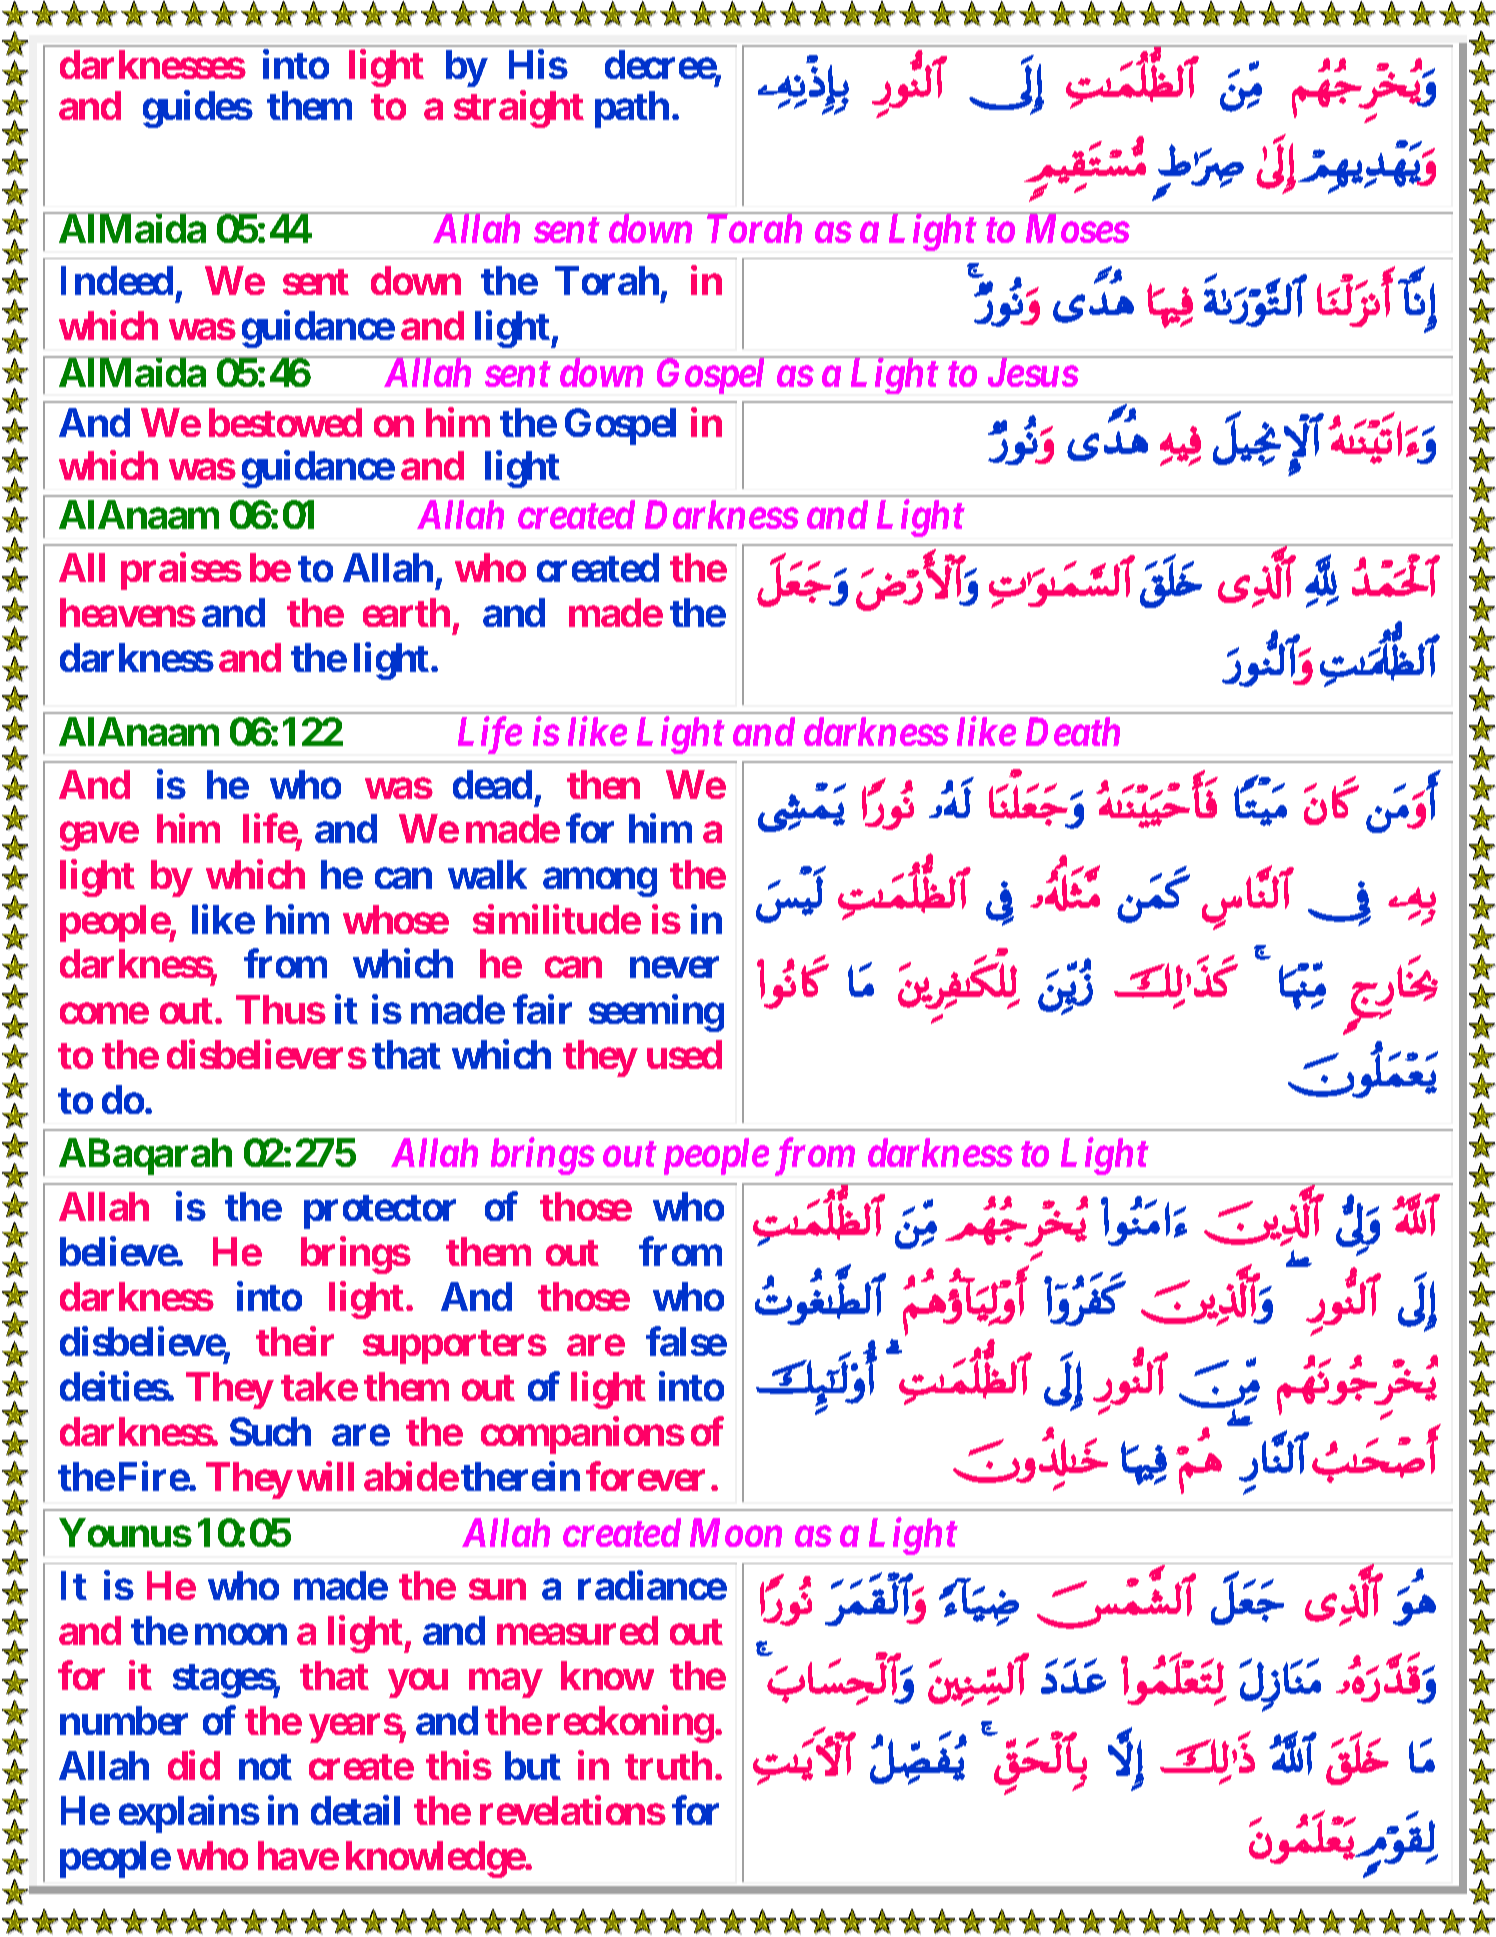  What do you see at coordinates (533, 1766) in the document?
I see `but` at bounding box center [533, 1766].
